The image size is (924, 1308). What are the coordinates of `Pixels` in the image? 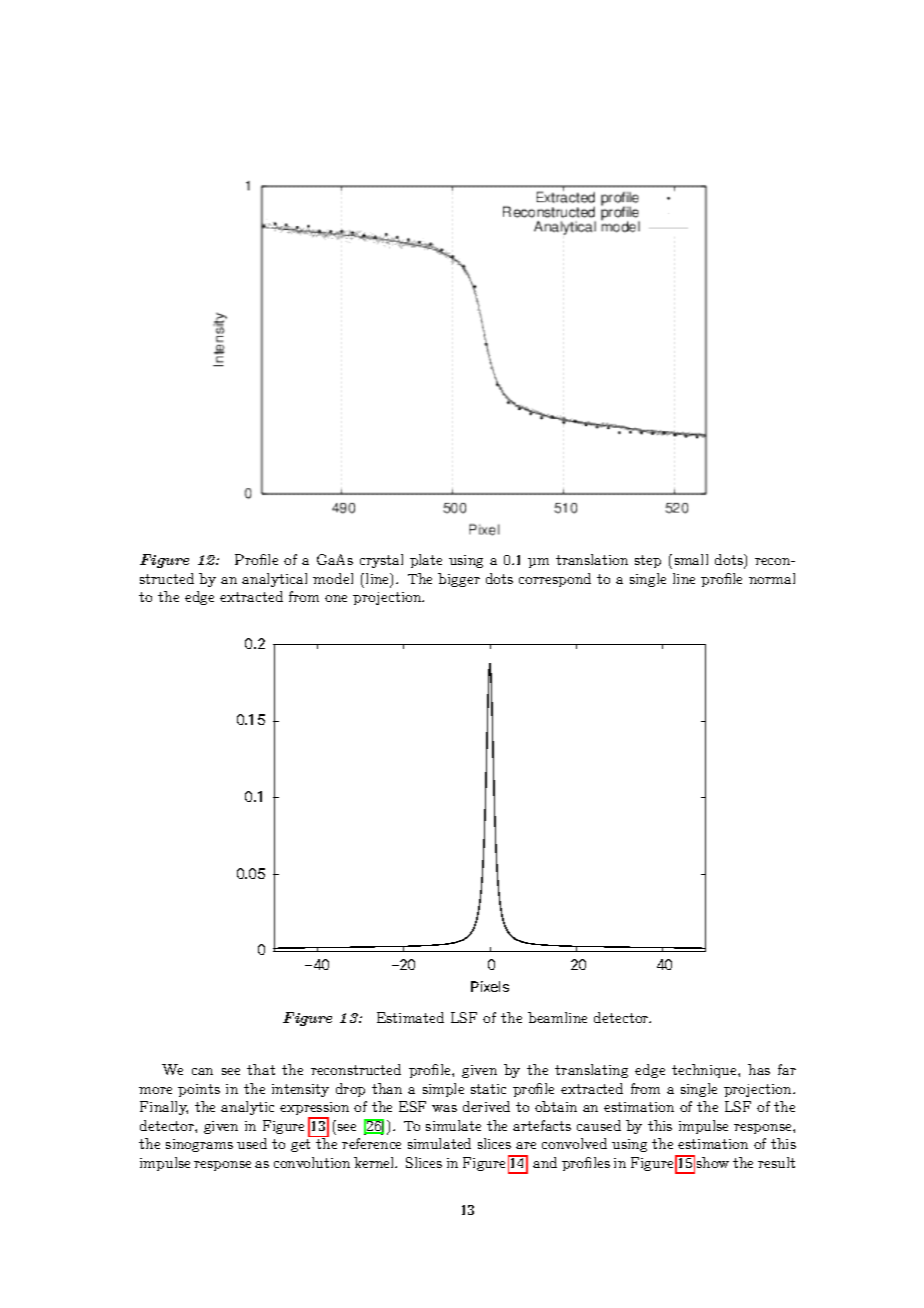 It's located at (490, 986).
